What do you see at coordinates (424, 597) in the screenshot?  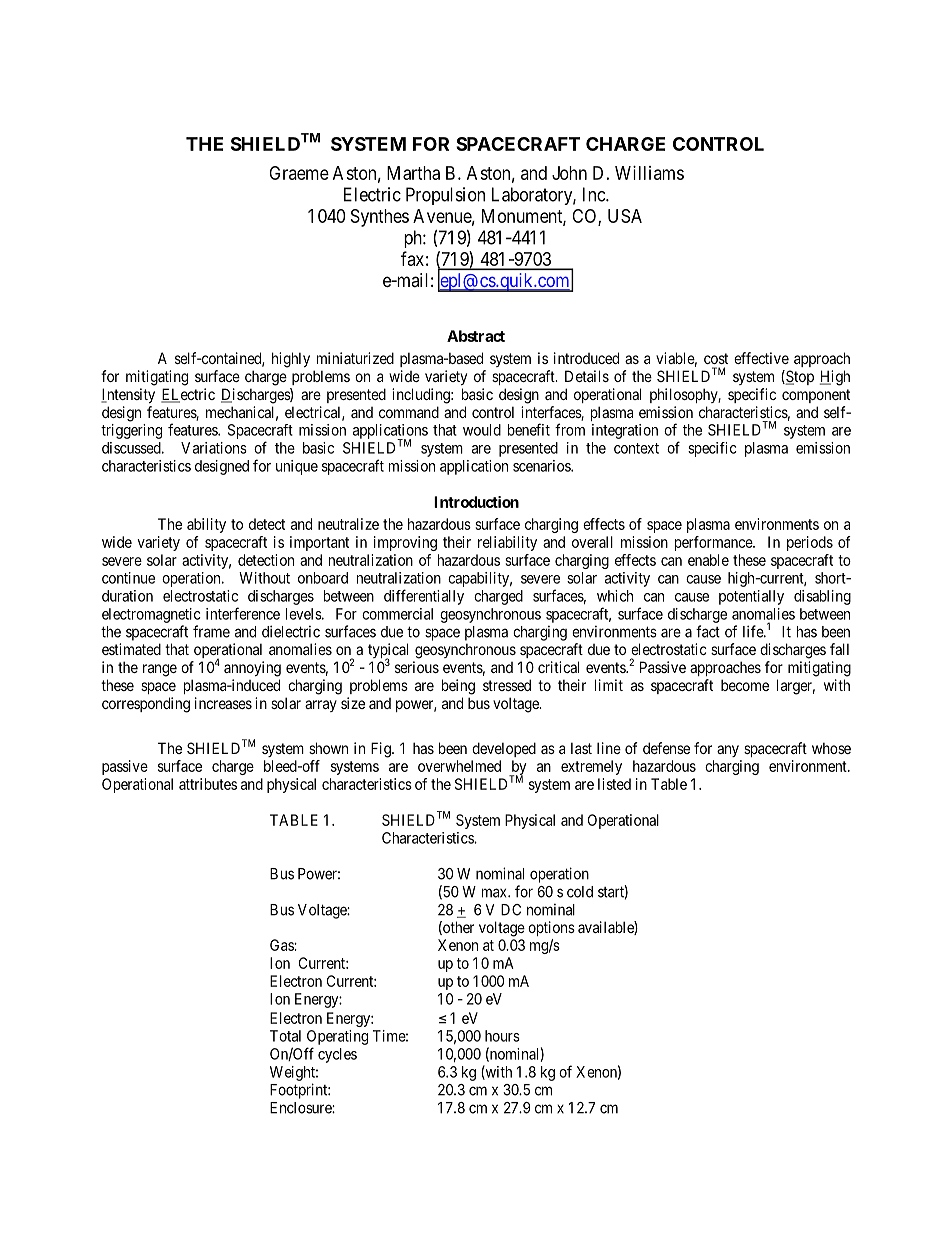 I see `differentially` at bounding box center [424, 597].
